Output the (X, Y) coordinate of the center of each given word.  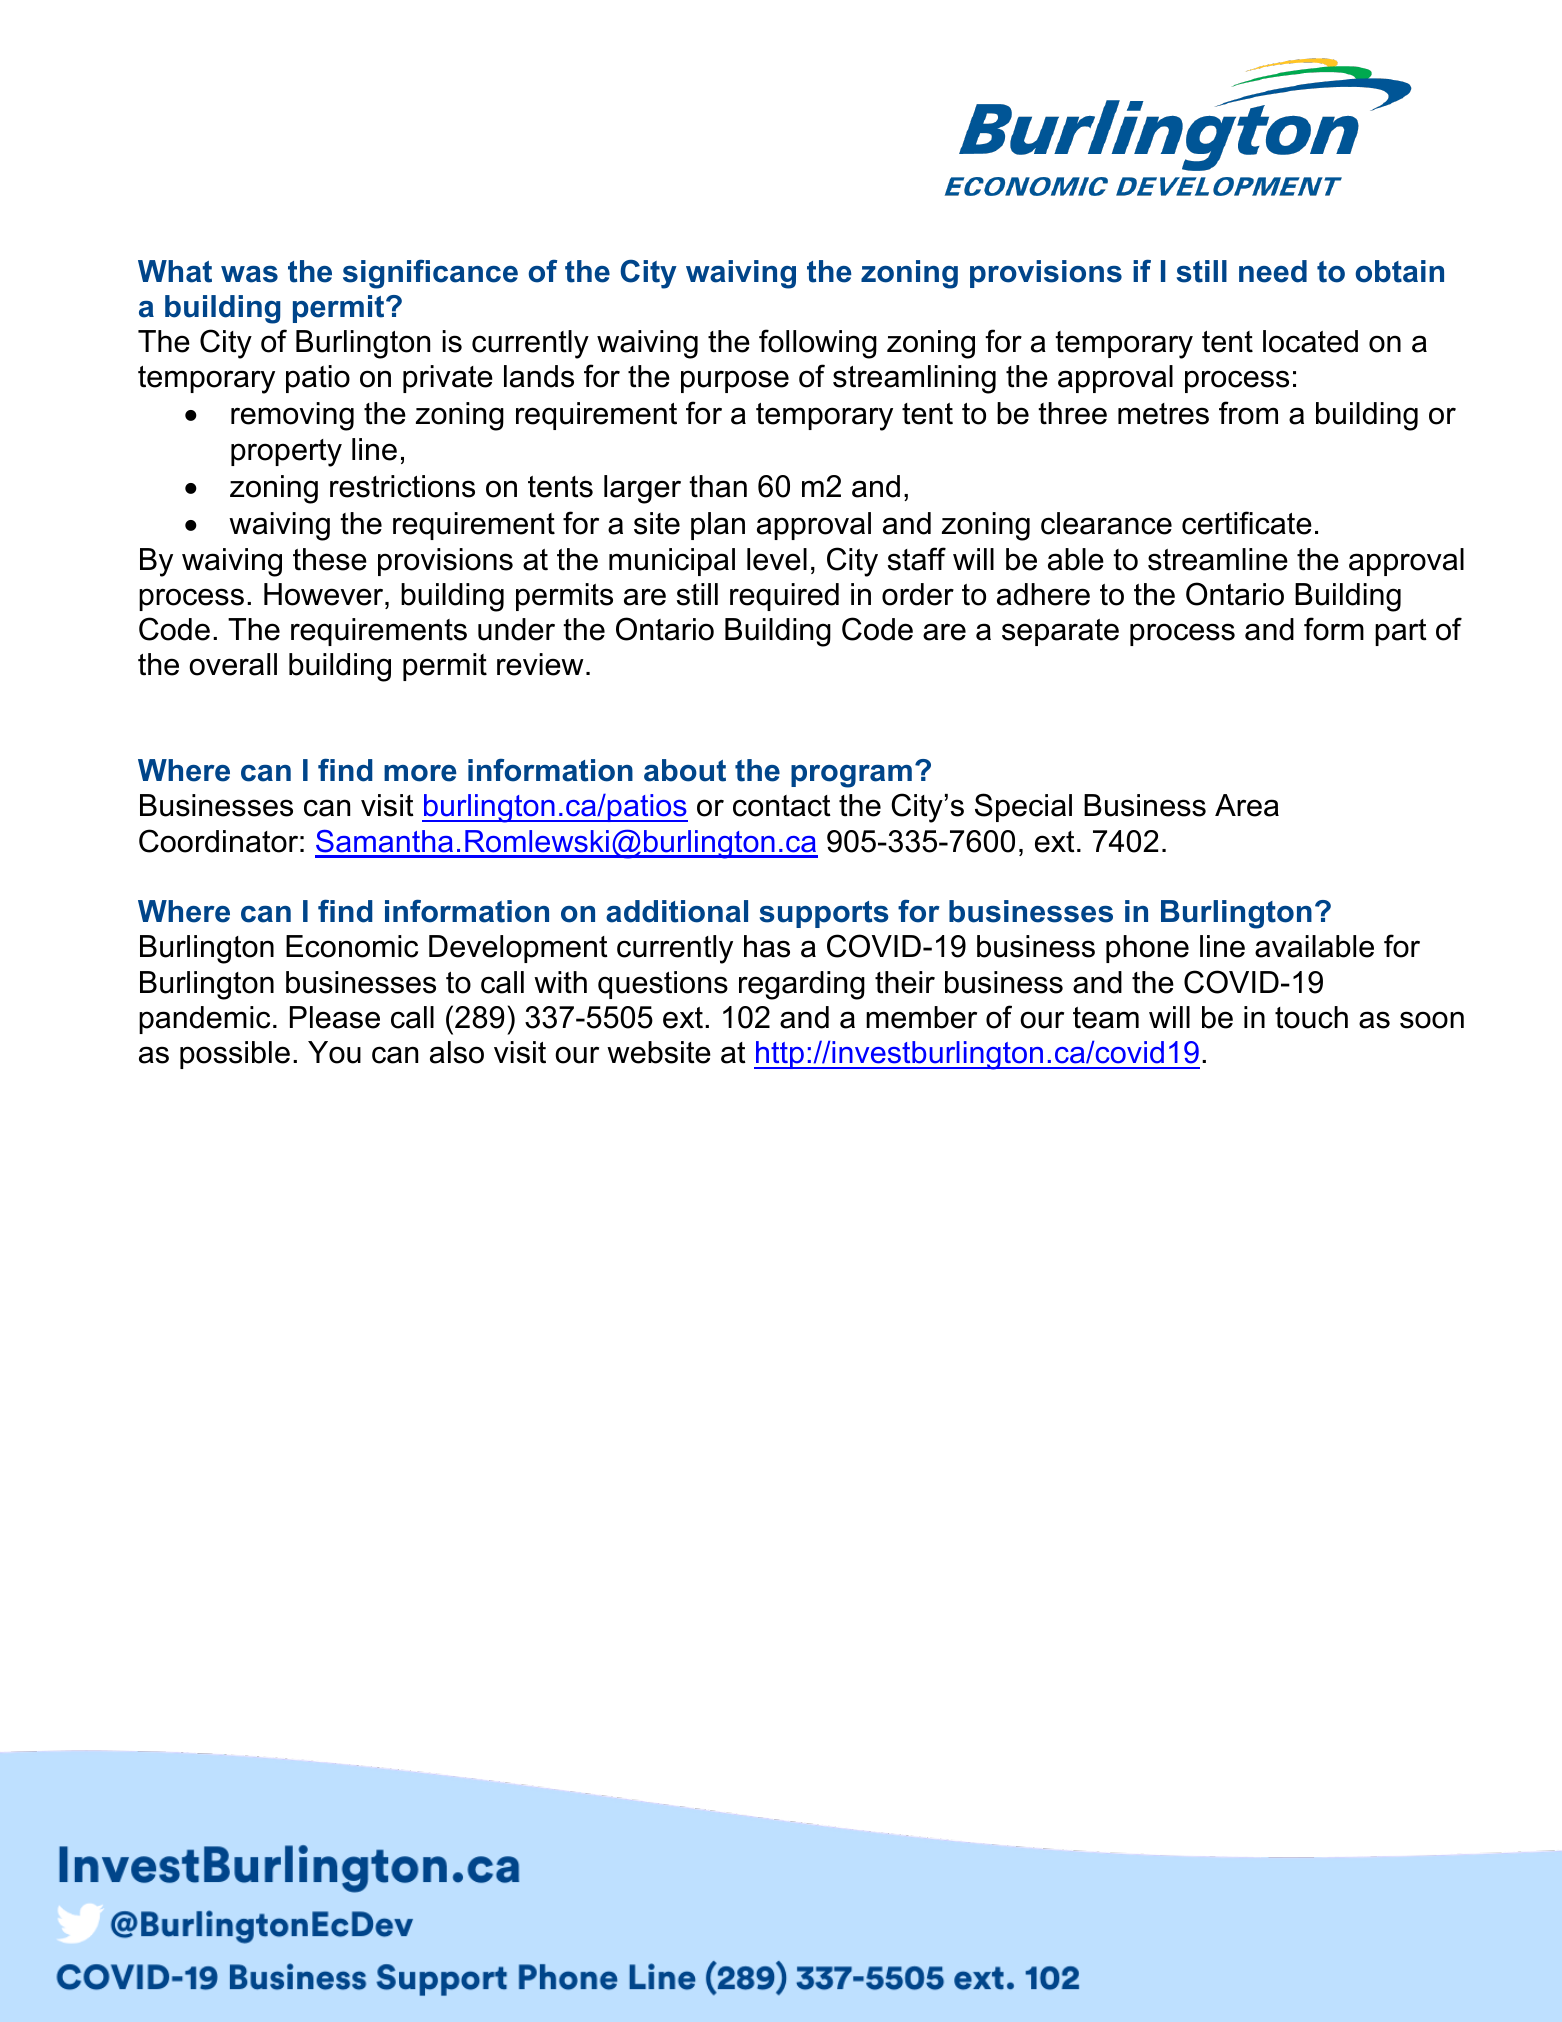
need (1273, 271)
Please (335, 1017)
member (921, 1017)
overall (233, 664)
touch (1311, 1017)
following (818, 344)
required (784, 597)
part (1401, 632)
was (249, 274)
